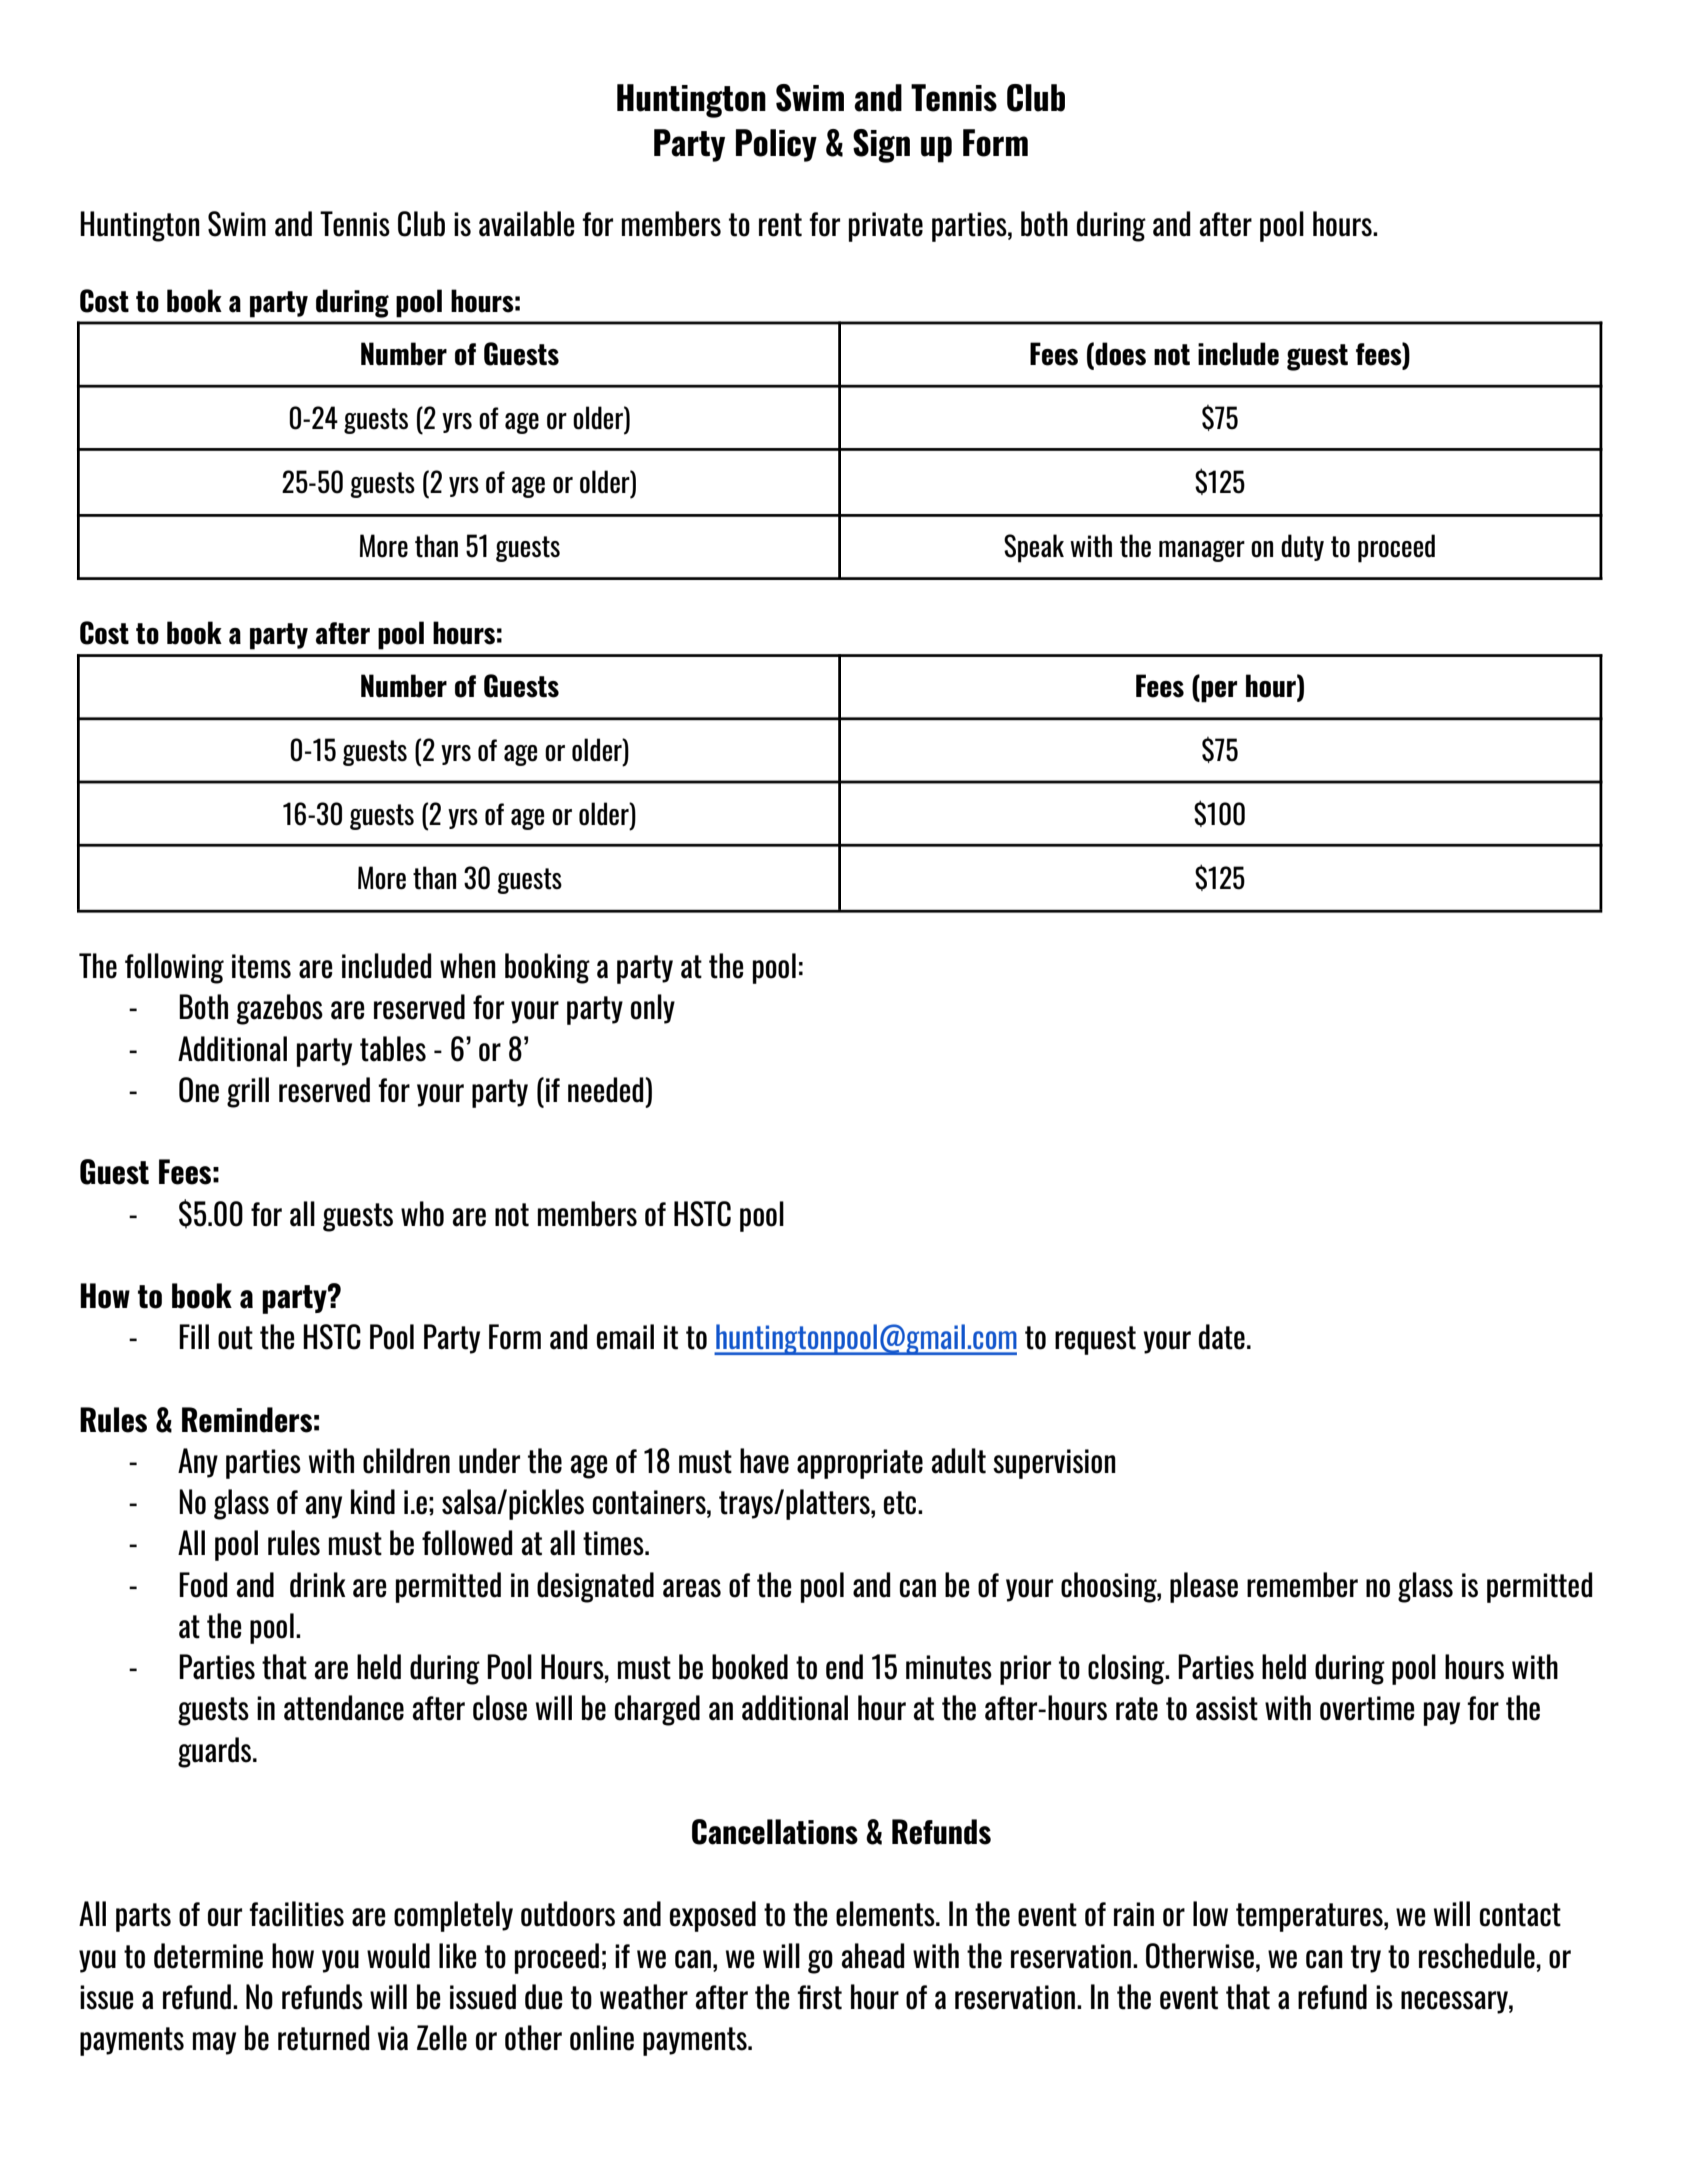  I want to click on manager, so click(1202, 551).
